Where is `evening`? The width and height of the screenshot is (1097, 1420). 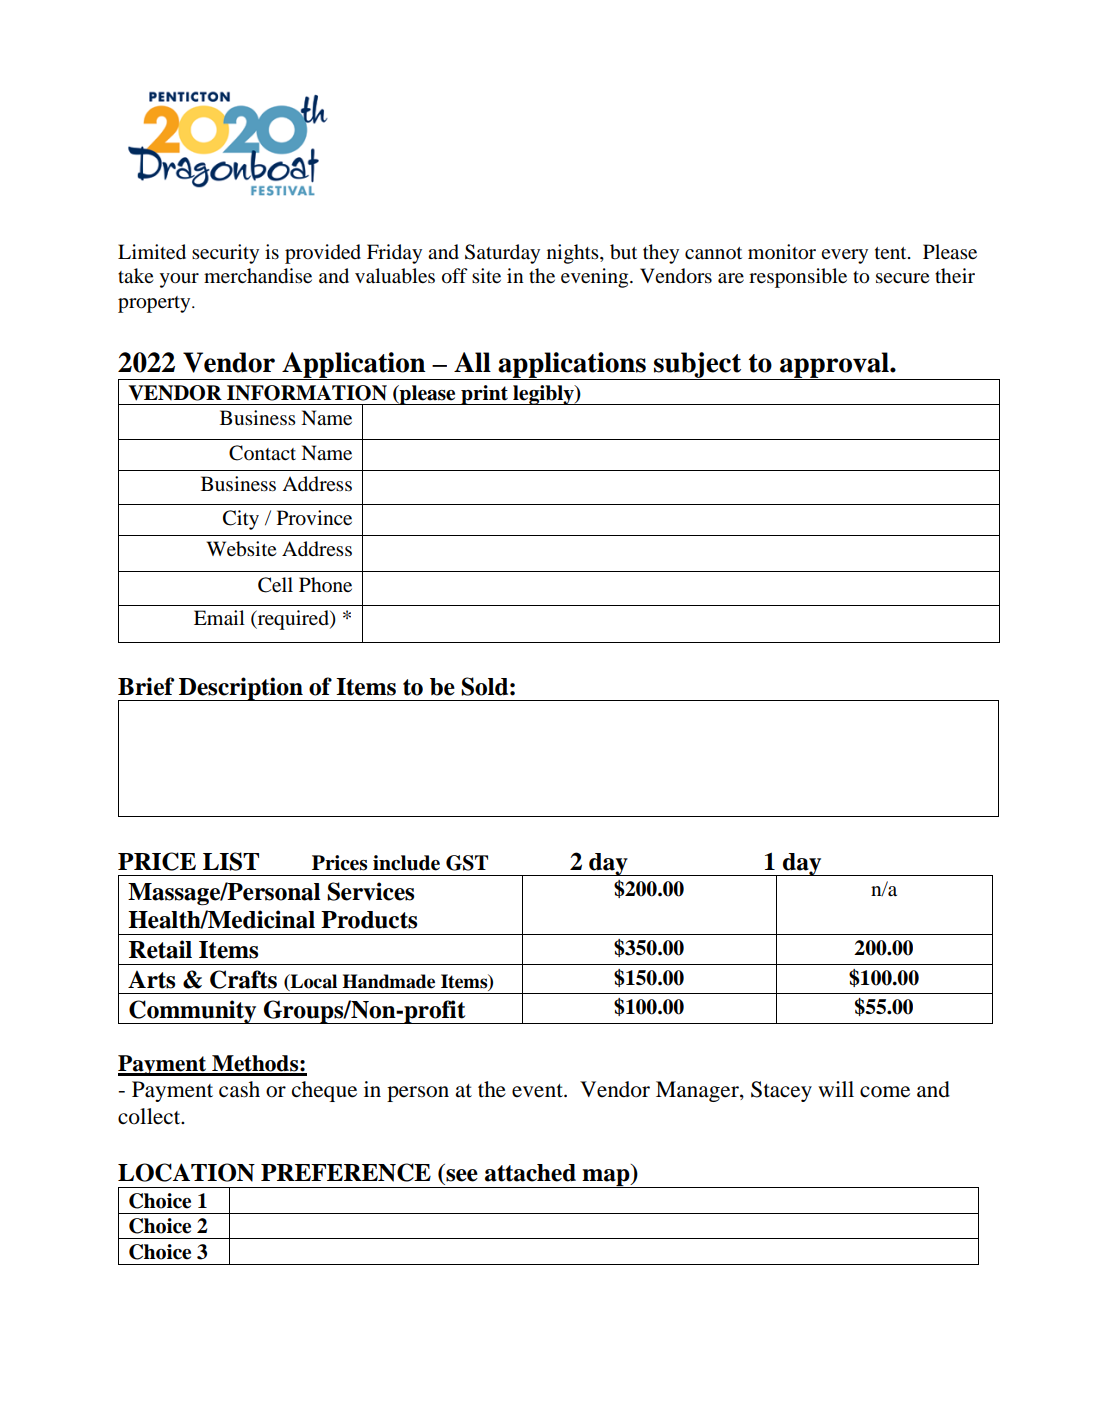
evening is located at coordinates (596, 278).
